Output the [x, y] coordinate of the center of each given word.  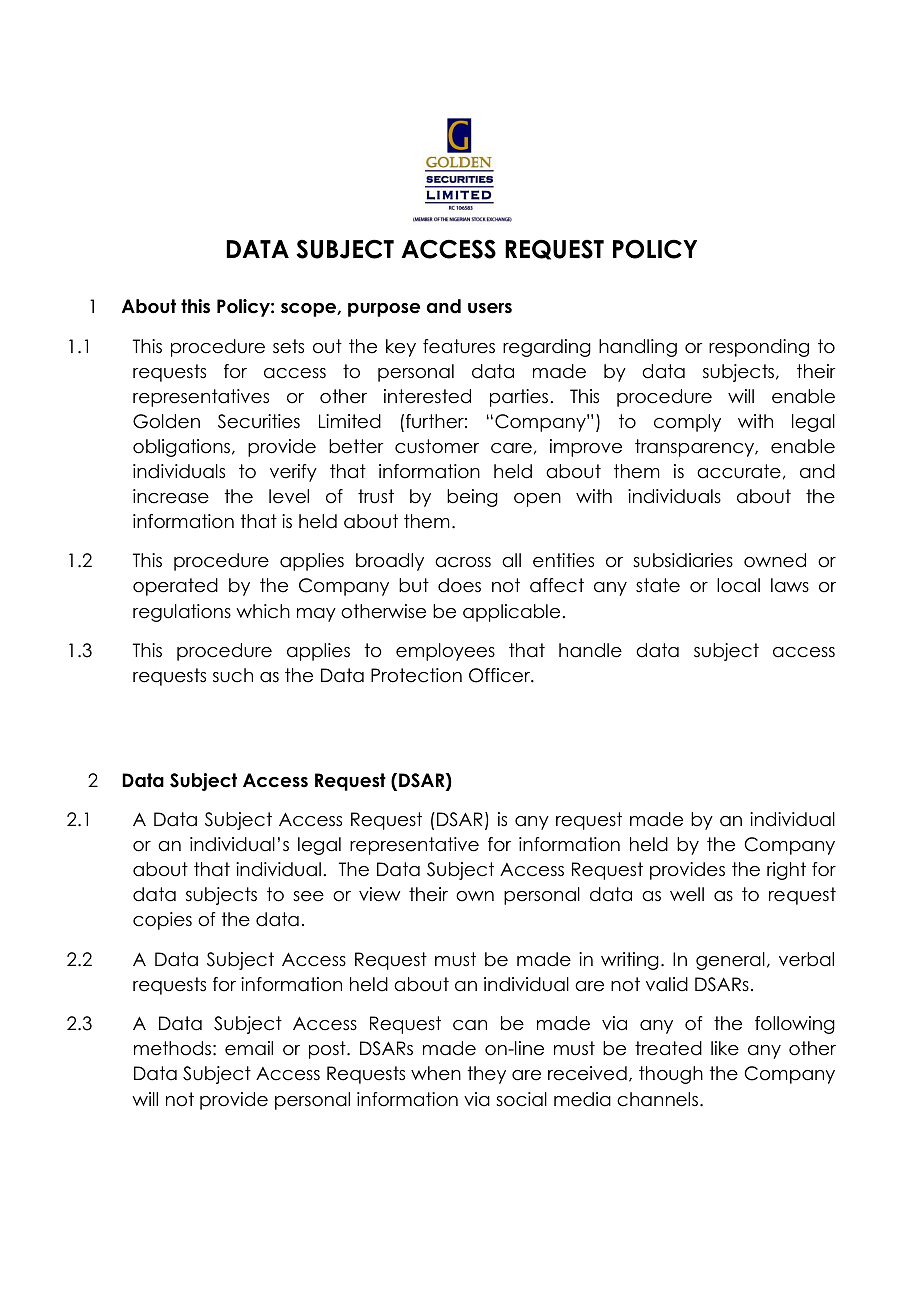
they [487, 1075]
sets [288, 346]
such [233, 675]
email [249, 1048]
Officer [501, 675]
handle [590, 650]
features [459, 346]
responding [759, 348]
